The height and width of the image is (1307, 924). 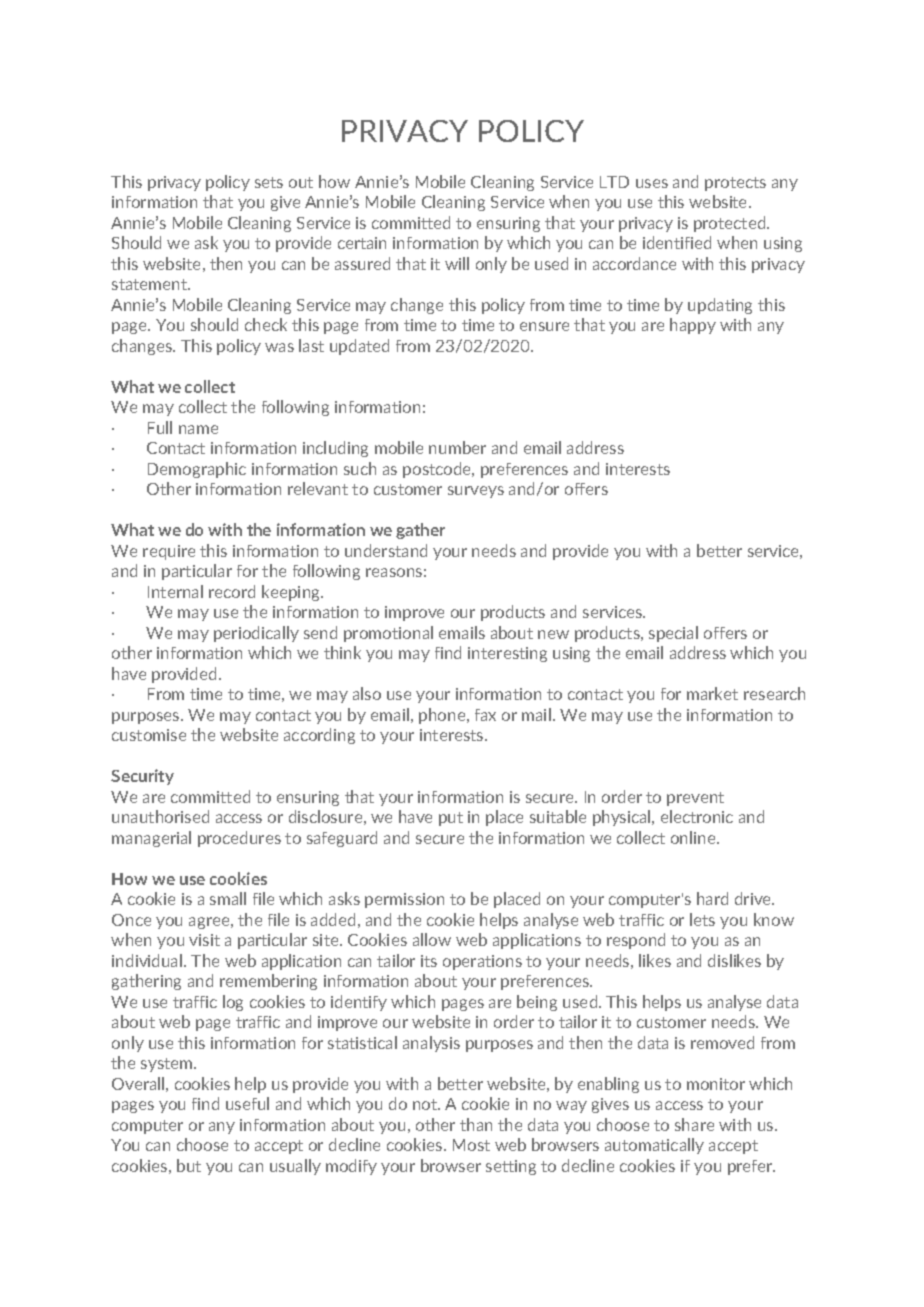 I want to click on record, so click(x=232, y=591).
